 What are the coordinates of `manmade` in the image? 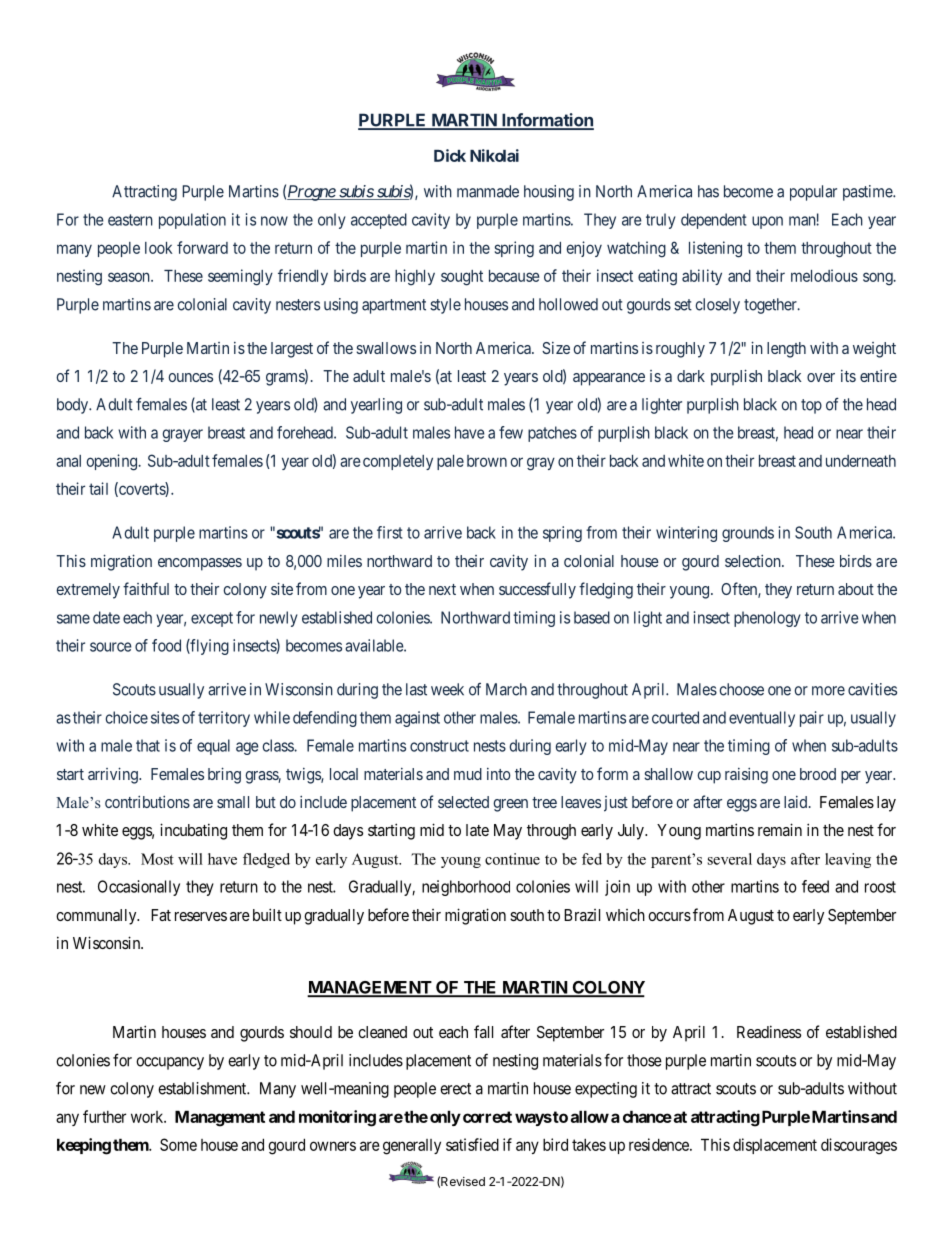 It's located at (488, 191).
